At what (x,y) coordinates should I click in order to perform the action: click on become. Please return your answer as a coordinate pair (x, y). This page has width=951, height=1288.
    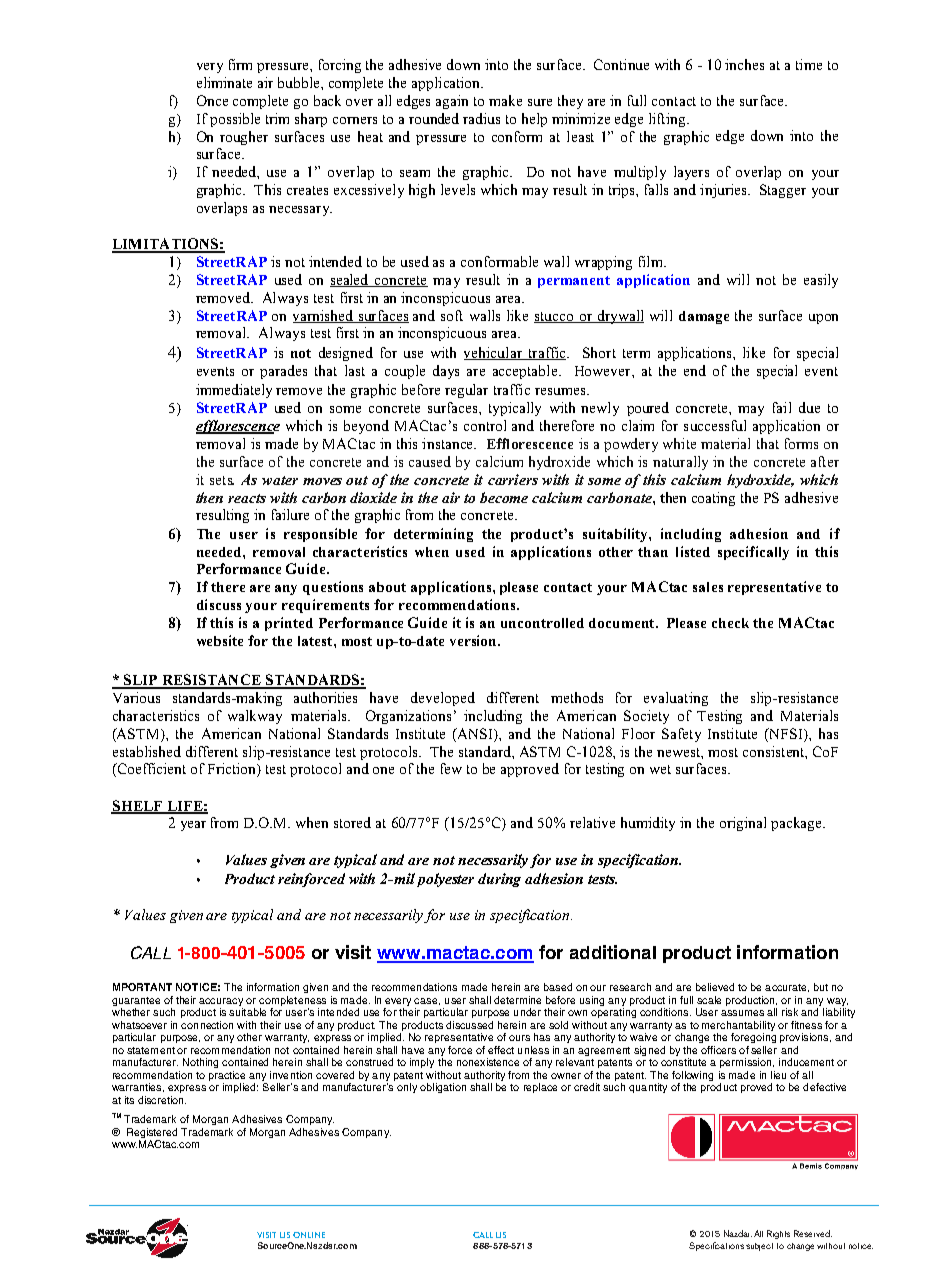
    Looking at the image, I should click on (504, 497).
